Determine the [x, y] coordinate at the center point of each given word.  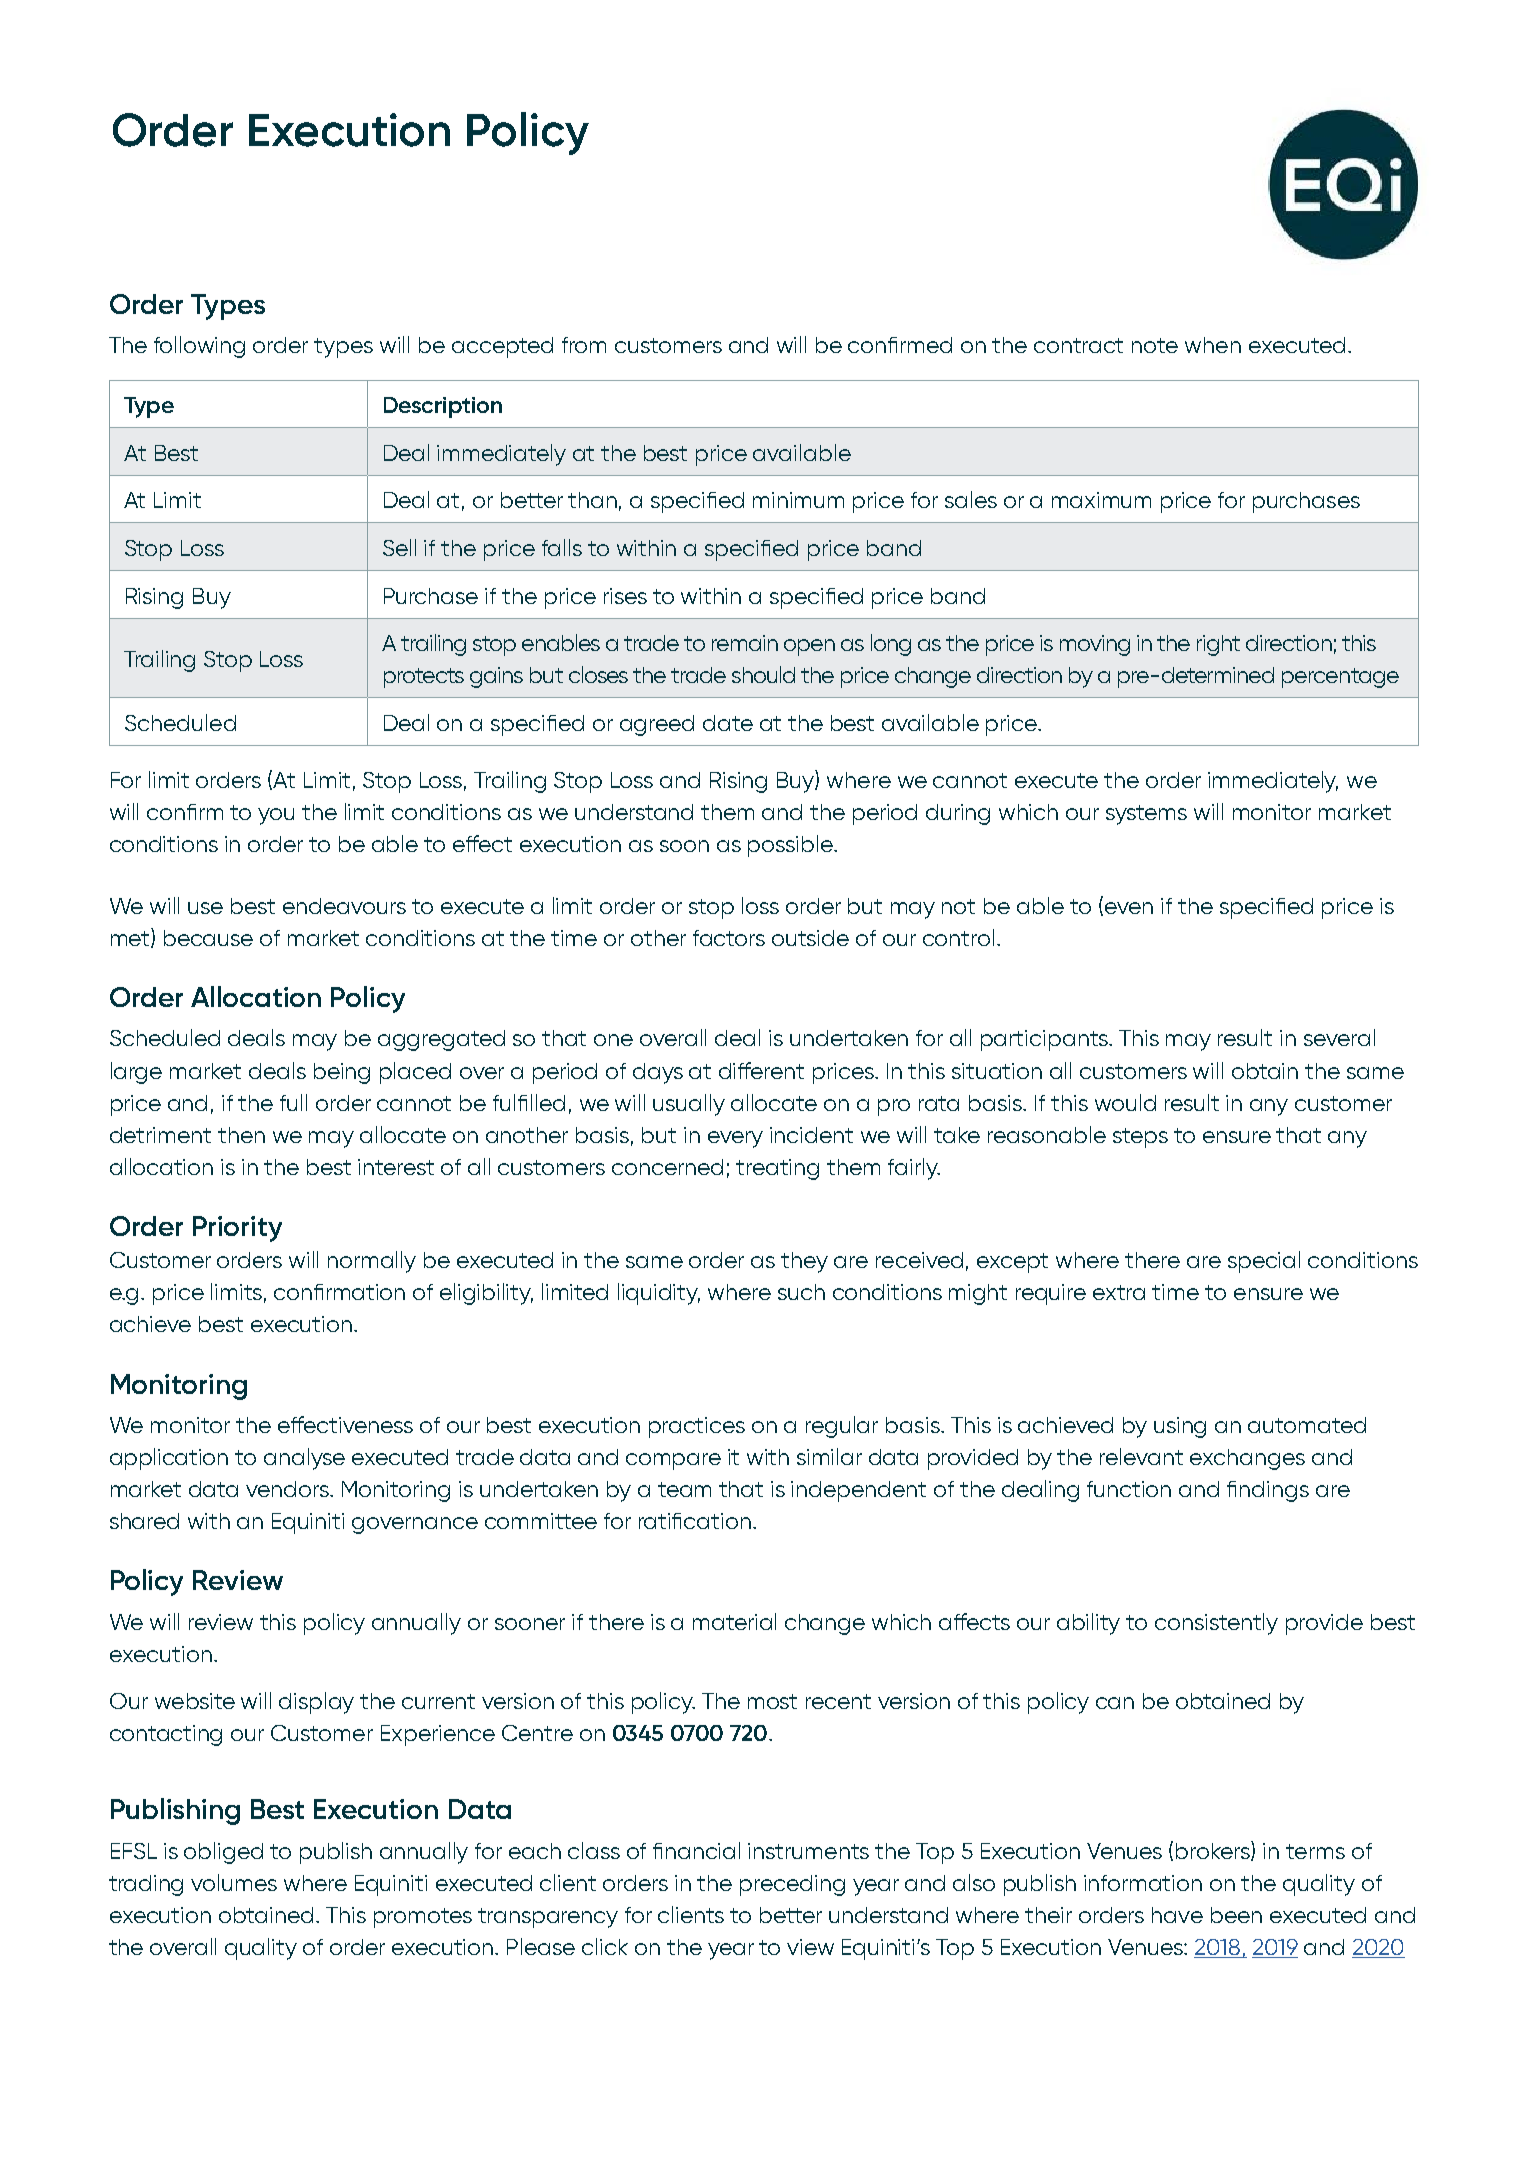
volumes [234, 1882]
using [1180, 1427]
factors [729, 938]
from [584, 345]
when [1213, 345]
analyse [304, 1459]
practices [697, 1427]
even [1127, 909]
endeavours [344, 906]
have [1177, 1915]
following [199, 347]
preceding [792, 1885]
